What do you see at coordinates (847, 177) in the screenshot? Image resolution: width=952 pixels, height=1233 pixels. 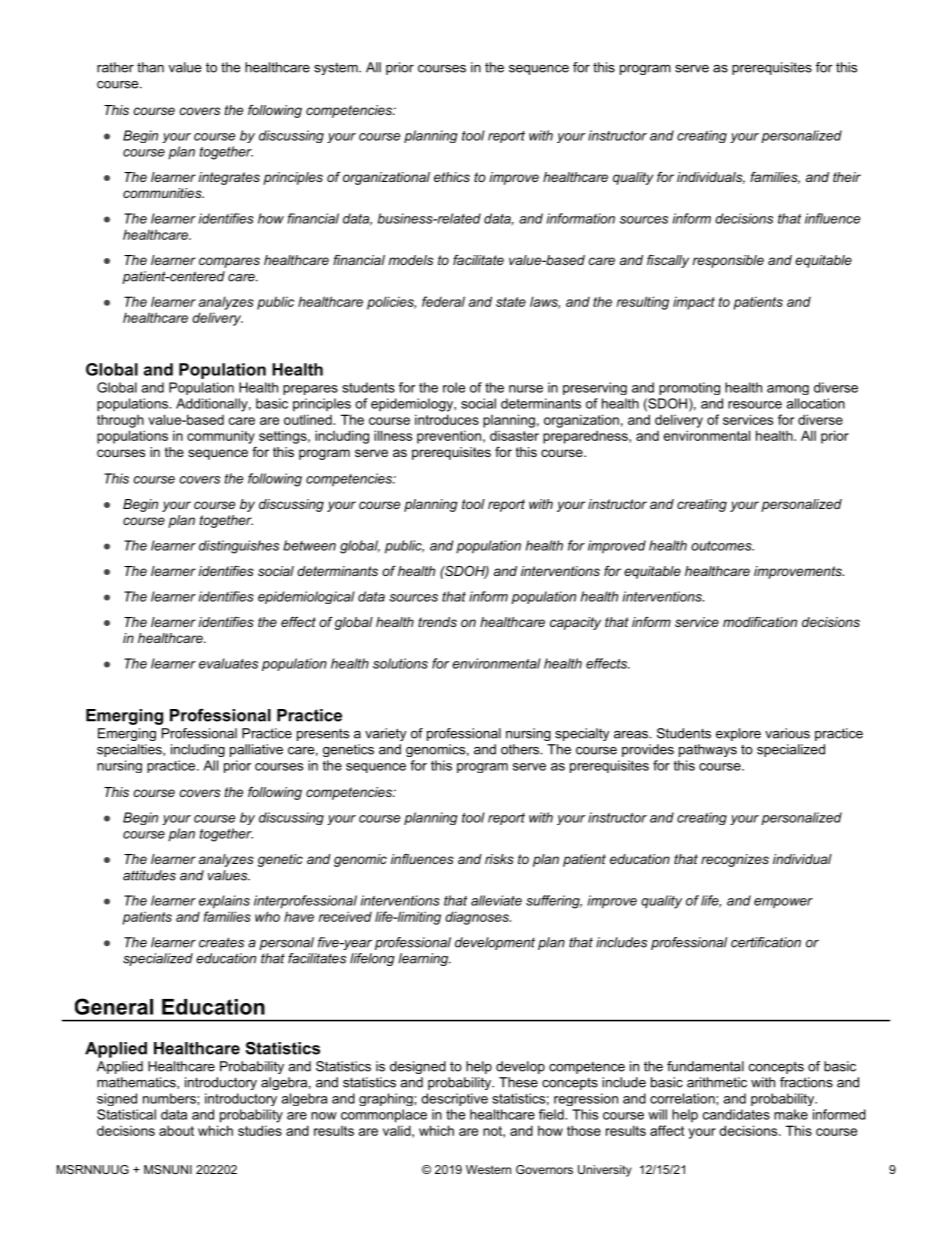 I see `their` at bounding box center [847, 177].
